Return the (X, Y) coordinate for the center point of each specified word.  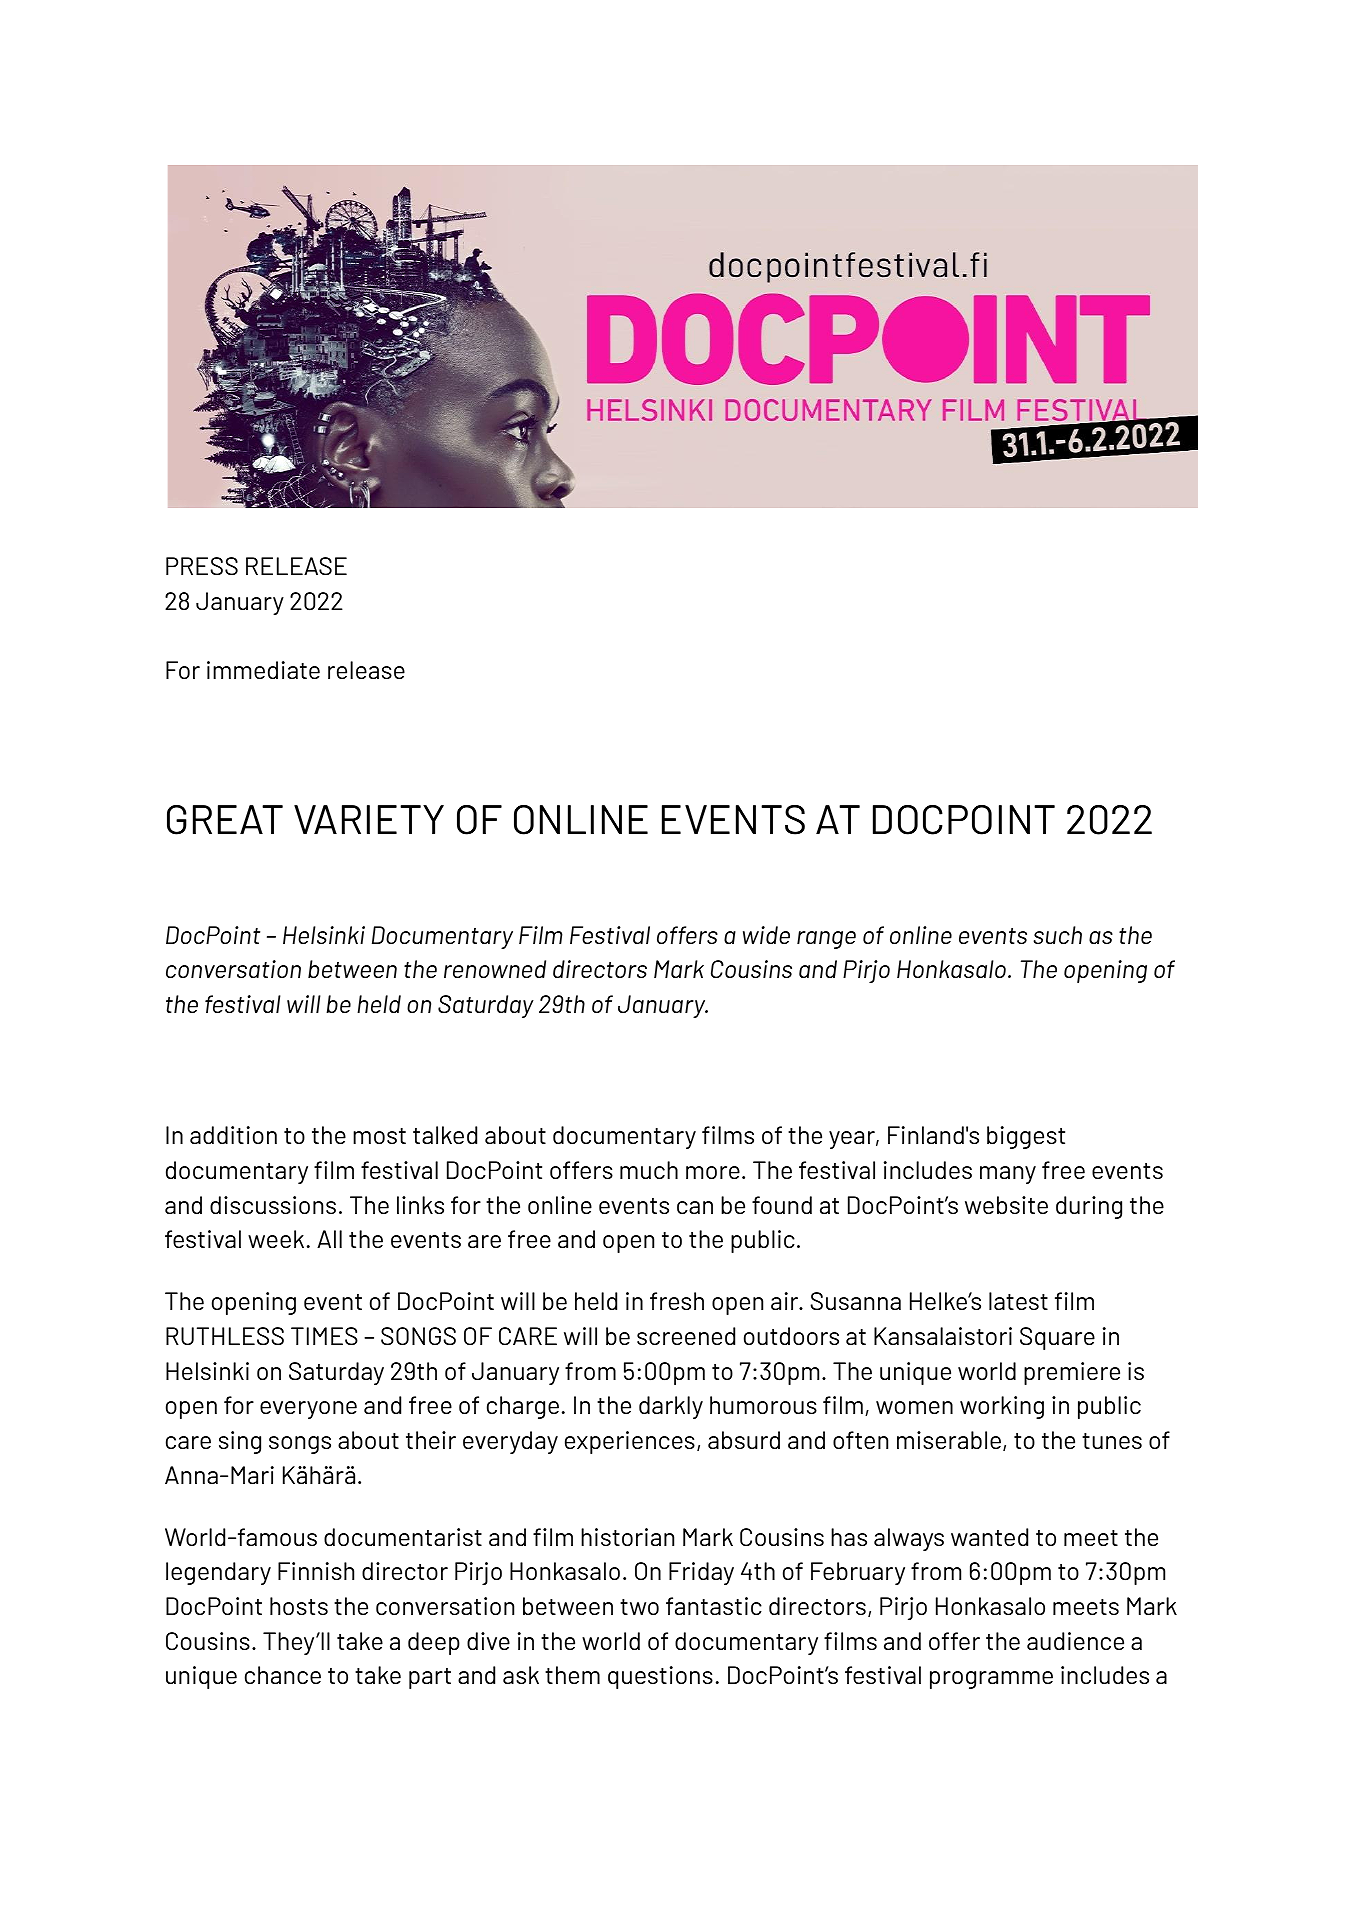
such (1057, 935)
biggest (1026, 1137)
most (379, 1136)
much (649, 1170)
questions (660, 1677)
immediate (263, 670)
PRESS (202, 566)
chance (283, 1675)
